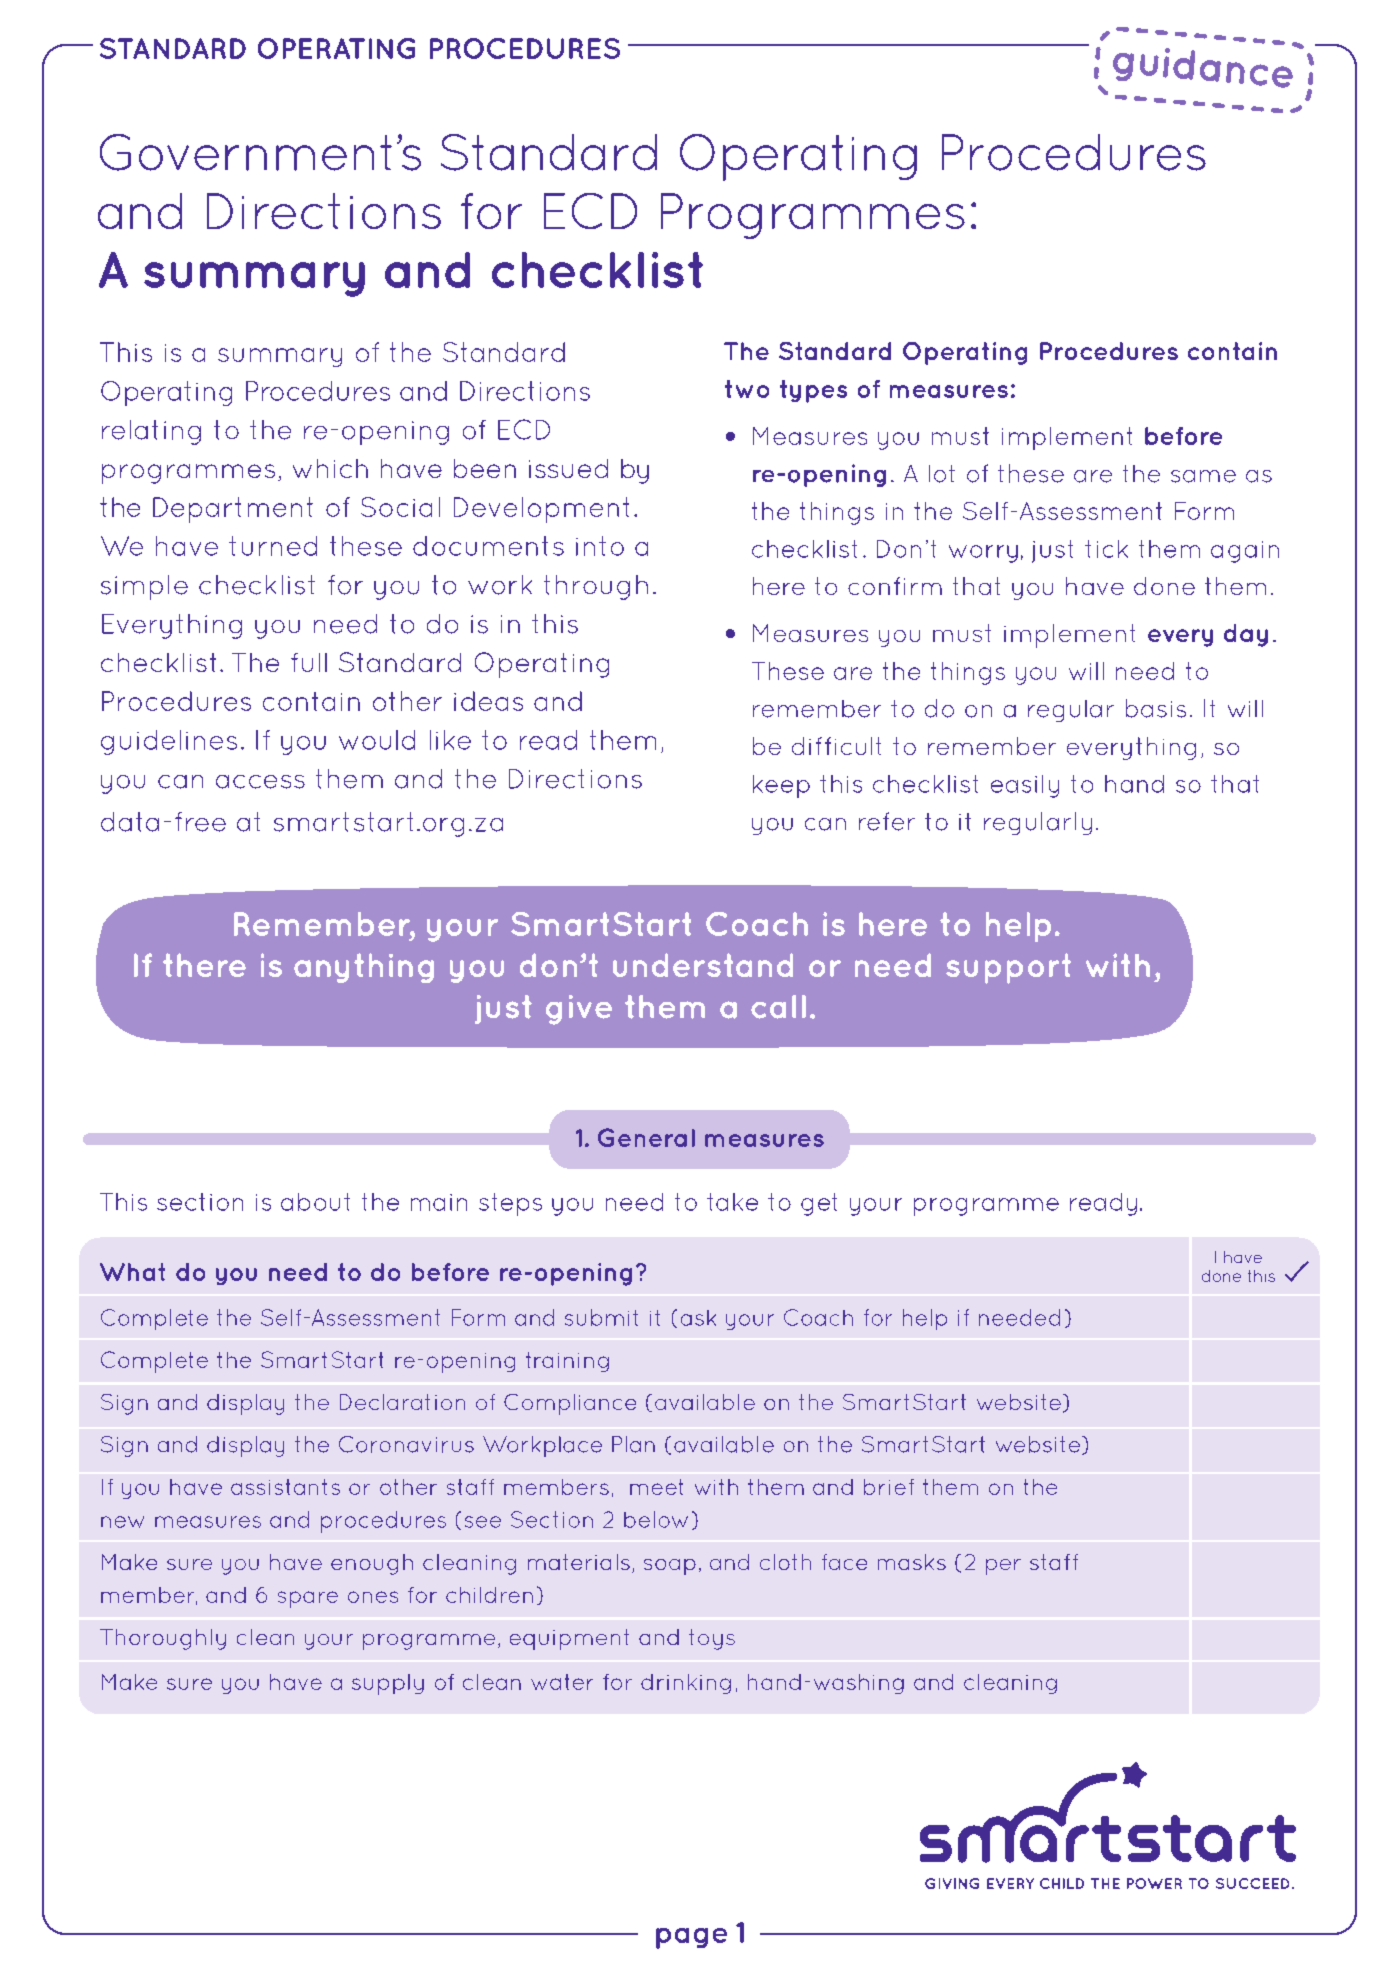 The width and height of the page is (1399, 1979). What do you see at coordinates (285, 1487) in the page?
I see `assistants` at bounding box center [285, 1487].
